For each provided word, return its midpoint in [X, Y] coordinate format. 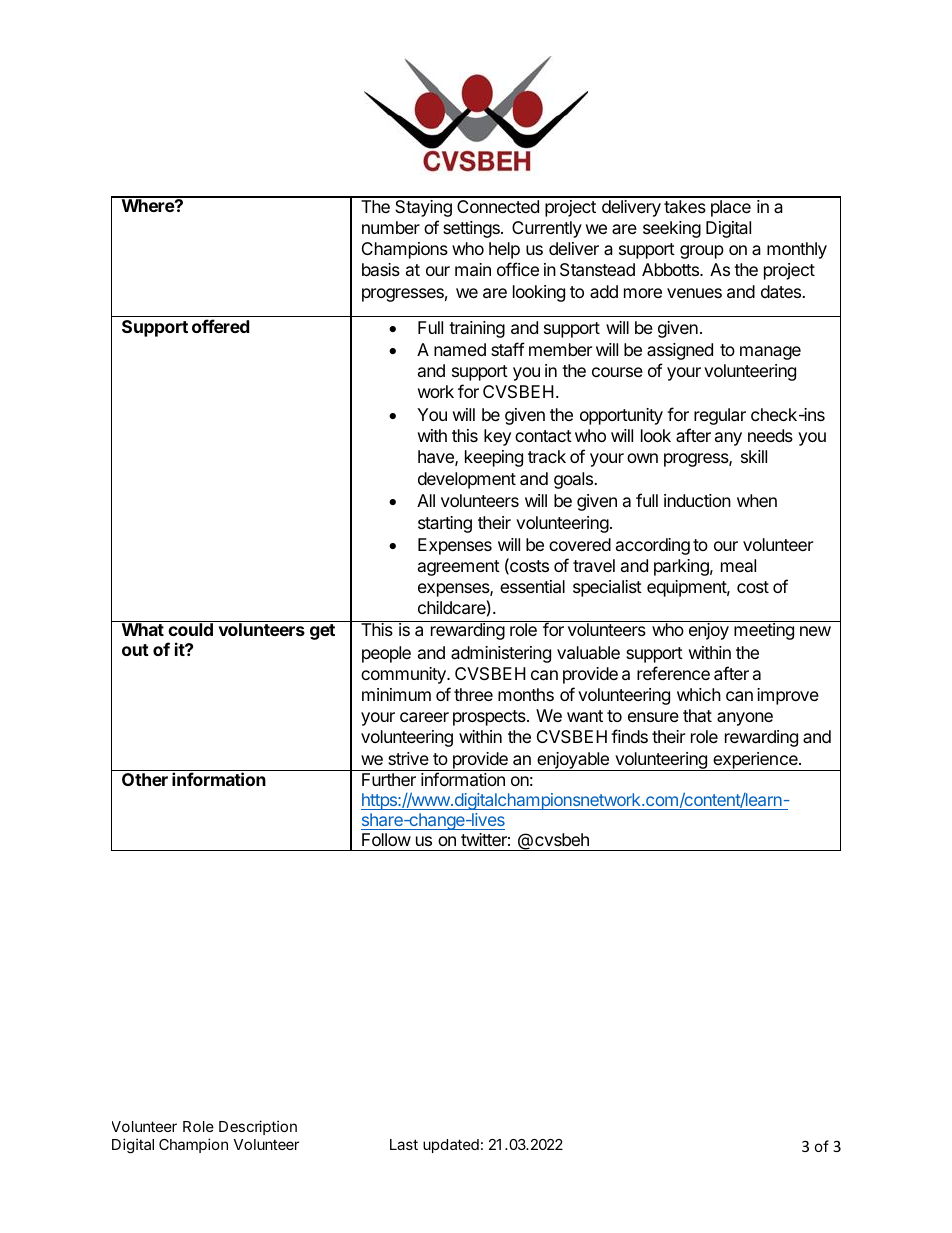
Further [389, 779]
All [426, 500]
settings [472, 229]
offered [220, 326]
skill [754, 456]
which [699, 694]
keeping [494, 458]
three [473, 694]
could [190, 629]
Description [258, 1127]
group [702, 252]
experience [755, 761]
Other [145, 779]
